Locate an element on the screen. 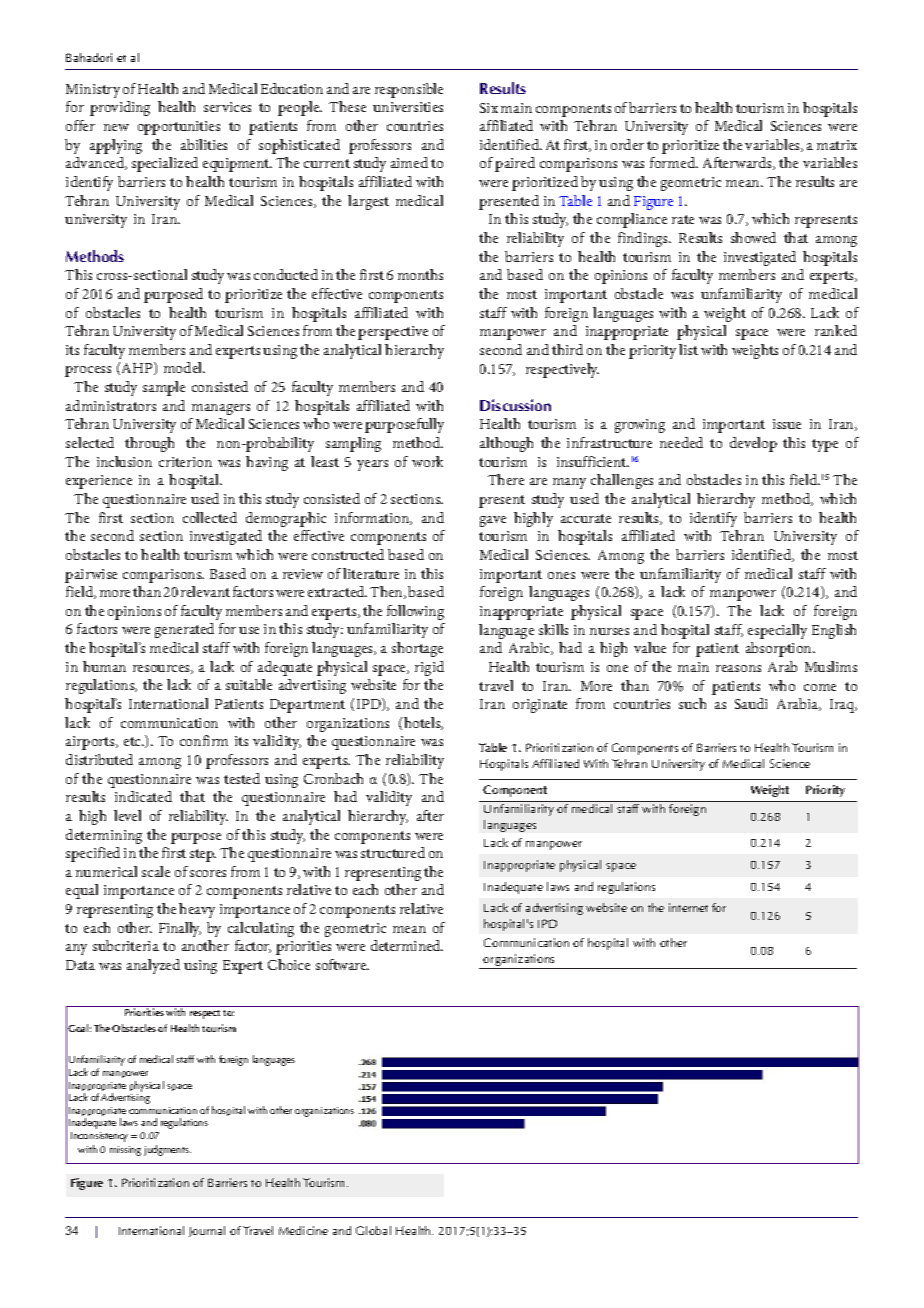  opportunities is located at coordinates (179, 128).
